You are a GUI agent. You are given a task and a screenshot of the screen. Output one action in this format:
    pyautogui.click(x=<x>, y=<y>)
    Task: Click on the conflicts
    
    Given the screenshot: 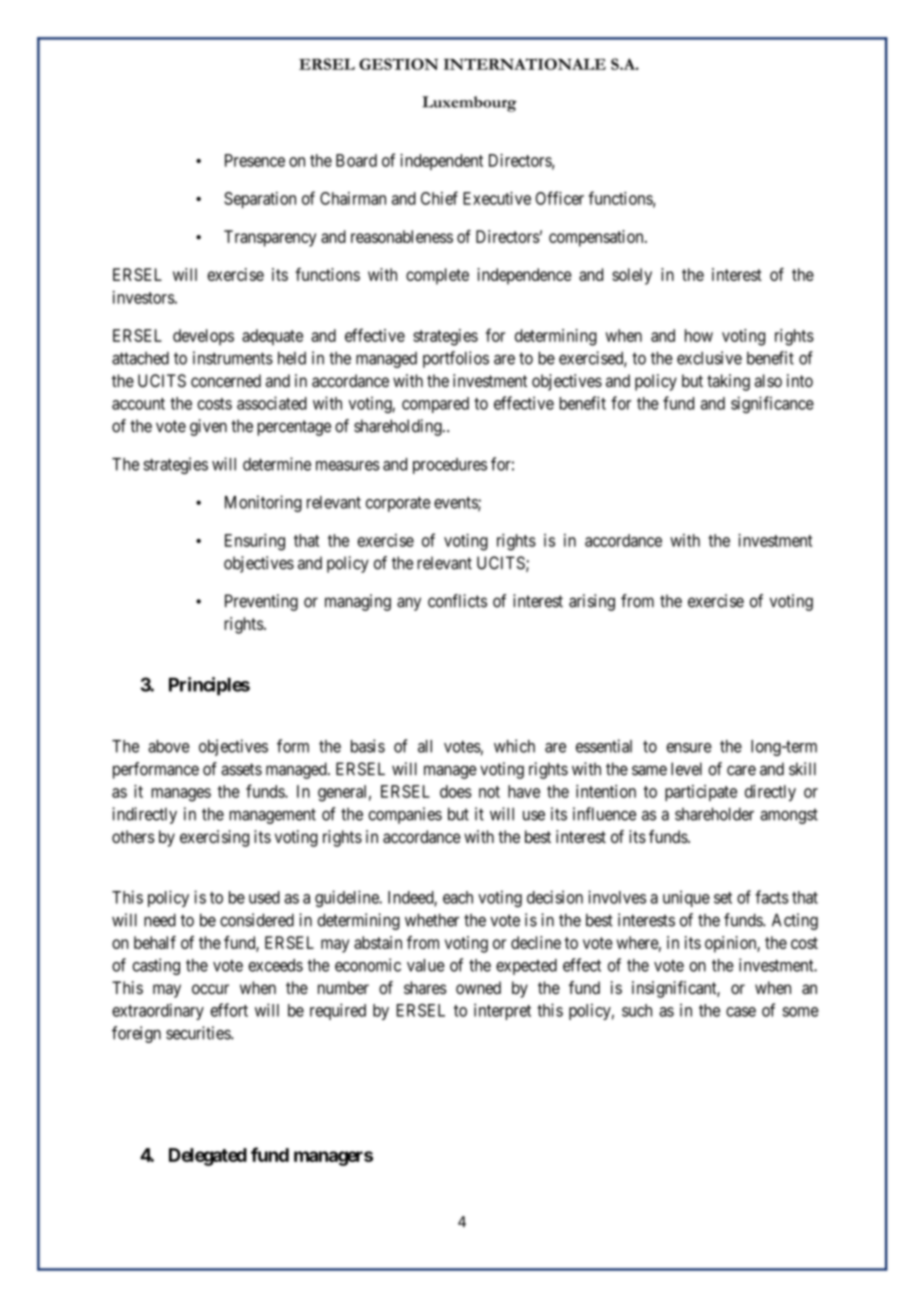 What is the action you would take?
    pyautogui.click(x=457, y=601)
